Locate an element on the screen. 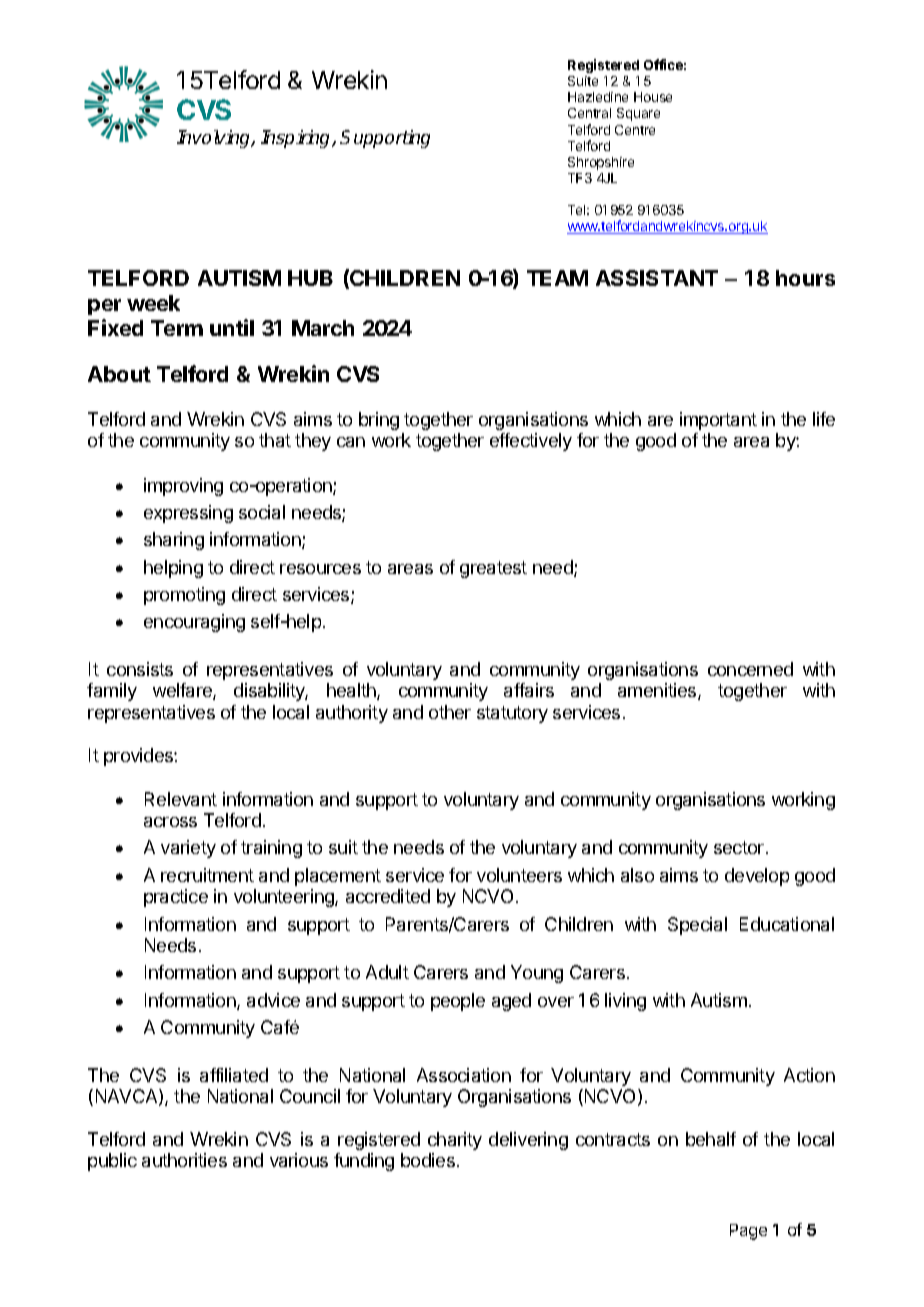  authorities is located at coordinates (184, 1160).
